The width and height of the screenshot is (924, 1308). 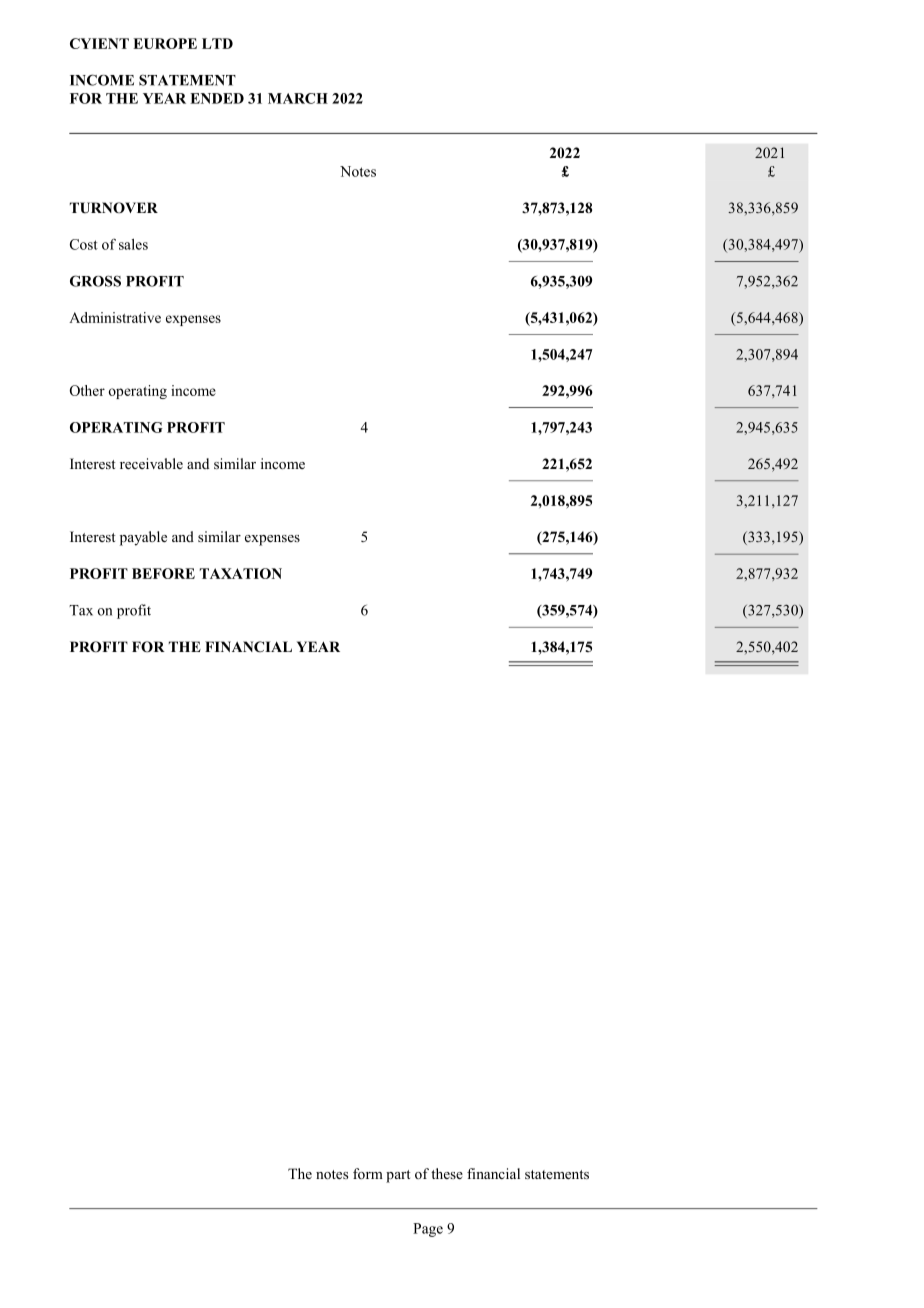 I want to click on TAXATION, so click(x=241, y=573).
